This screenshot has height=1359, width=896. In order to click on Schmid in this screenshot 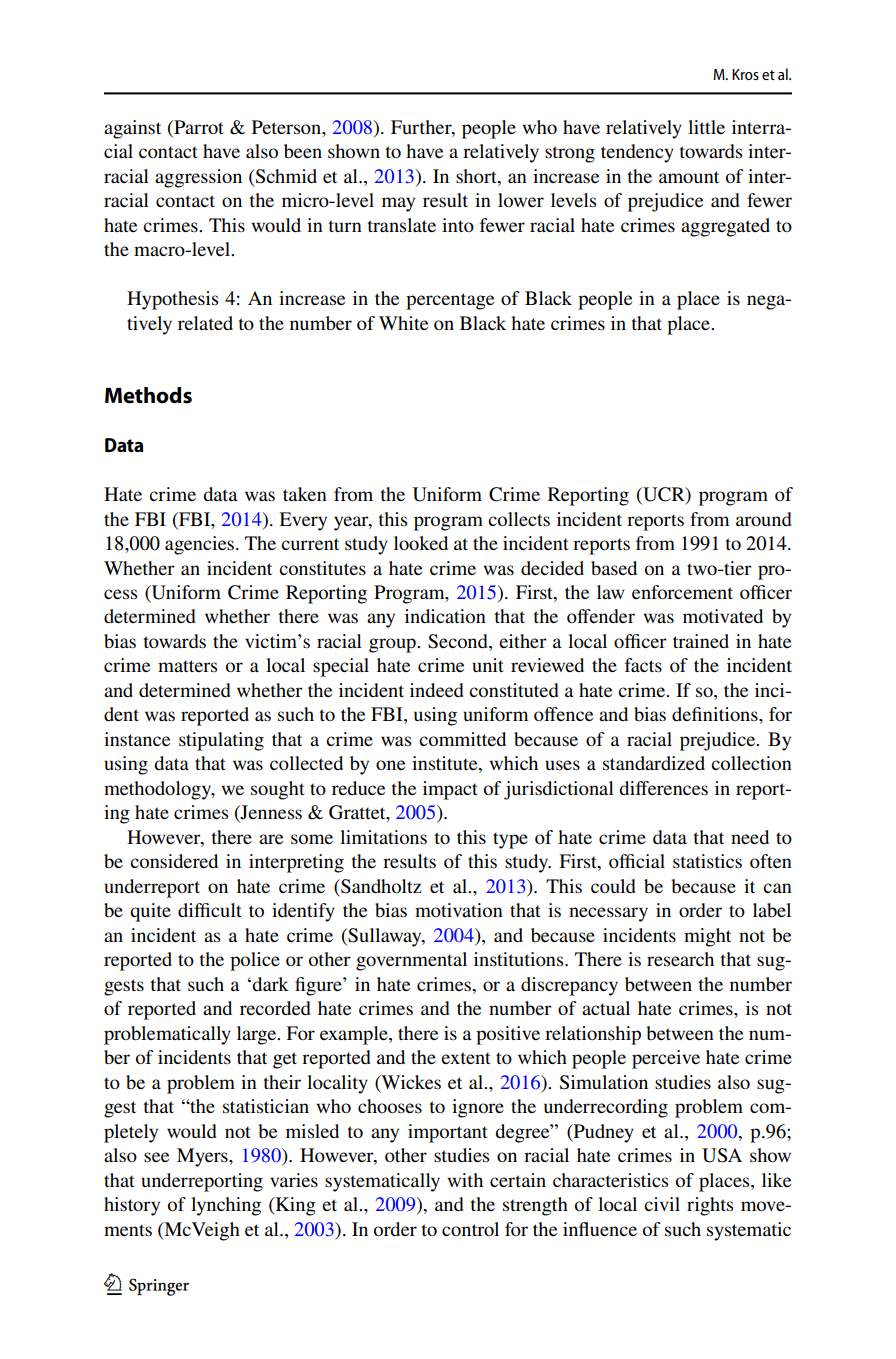, I will do `click(285, 176)`.
